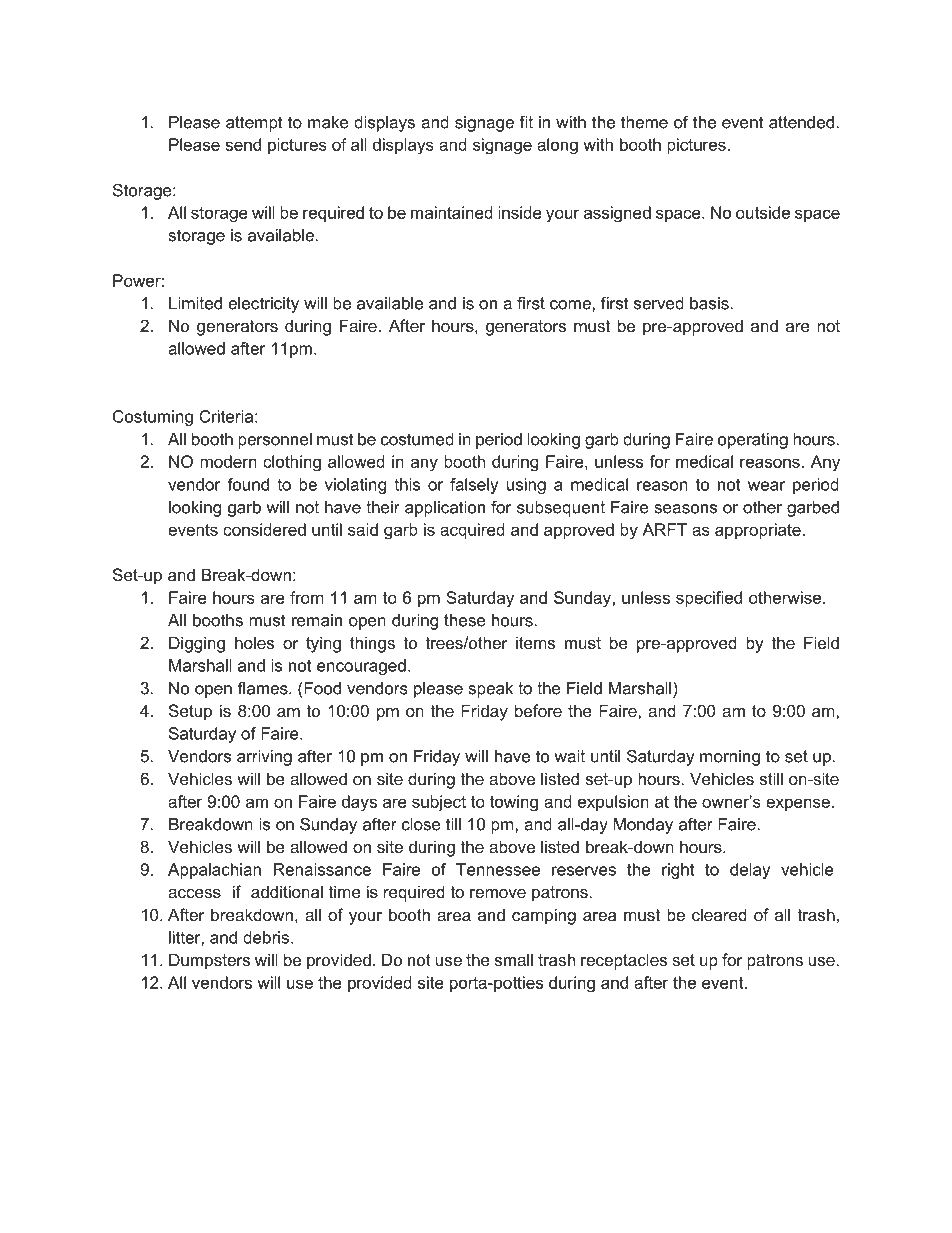  What do you see at coordinates (709, 303) in the page?
I see `basis` at bounding box center [709, 303].
